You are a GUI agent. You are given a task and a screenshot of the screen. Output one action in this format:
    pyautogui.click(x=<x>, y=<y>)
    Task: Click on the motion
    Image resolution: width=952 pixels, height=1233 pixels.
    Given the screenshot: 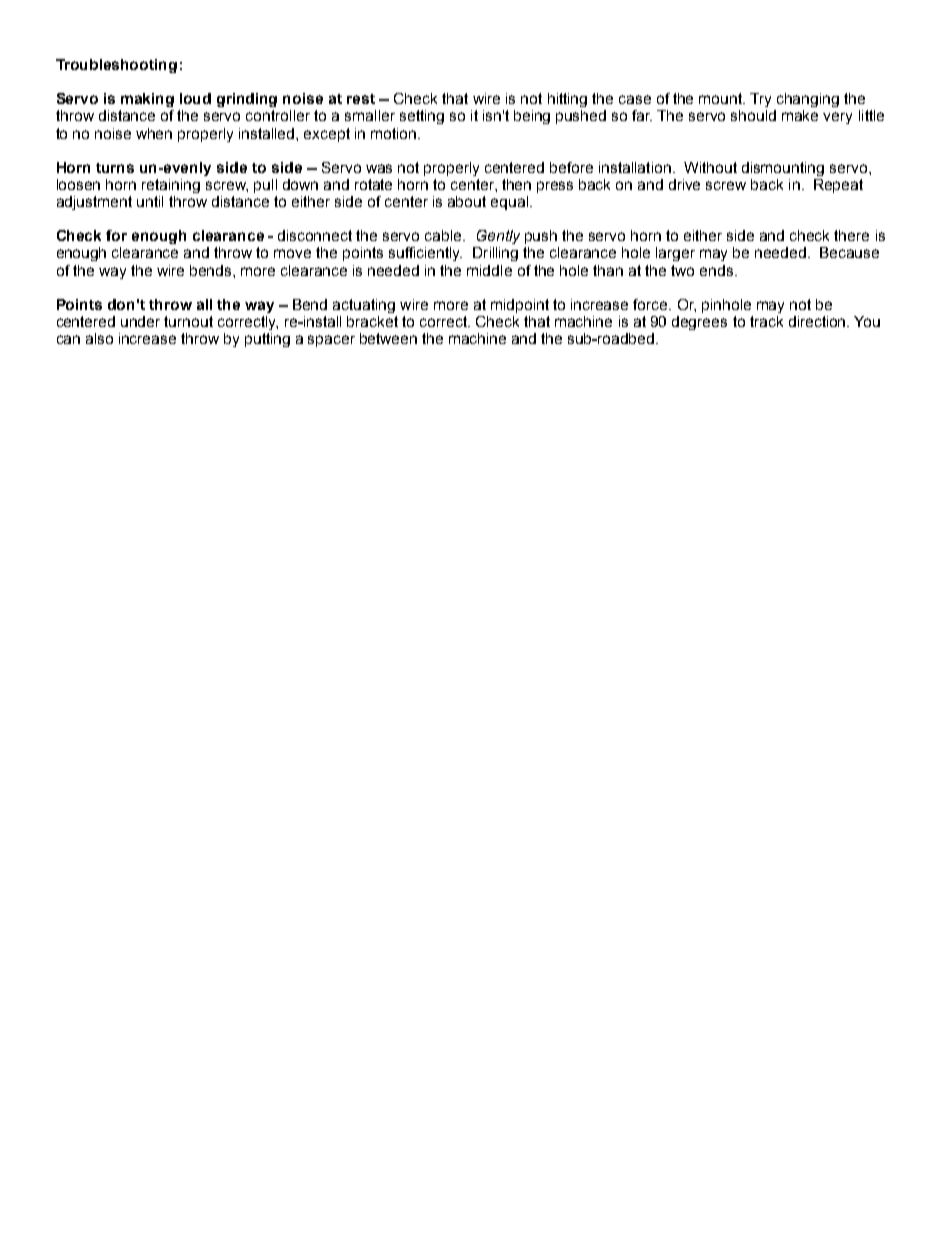 What is the action you would take?
    pyautogui.click(x=395, y=133)
